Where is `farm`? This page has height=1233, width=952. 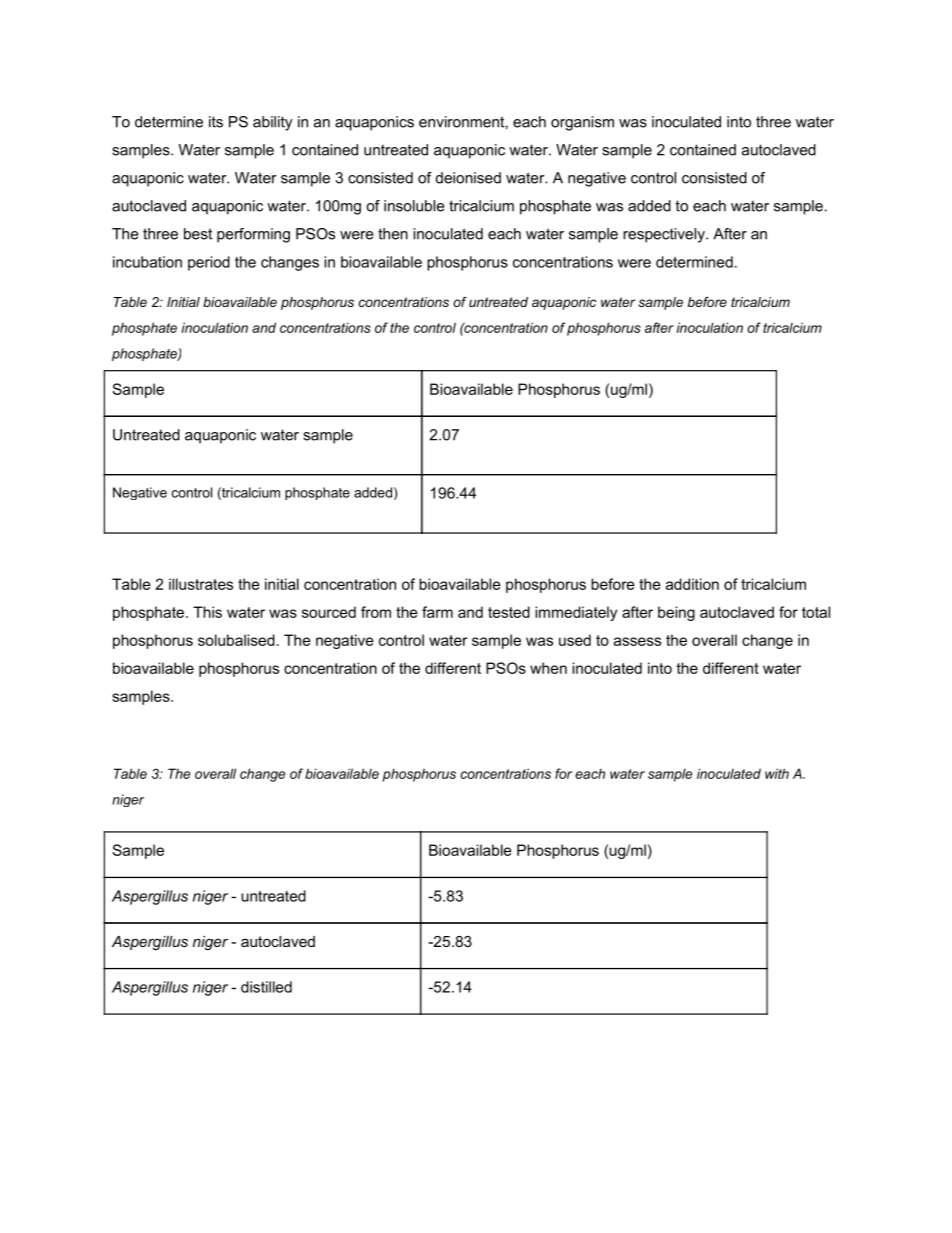
farm is located at coordinates (437, 612).
